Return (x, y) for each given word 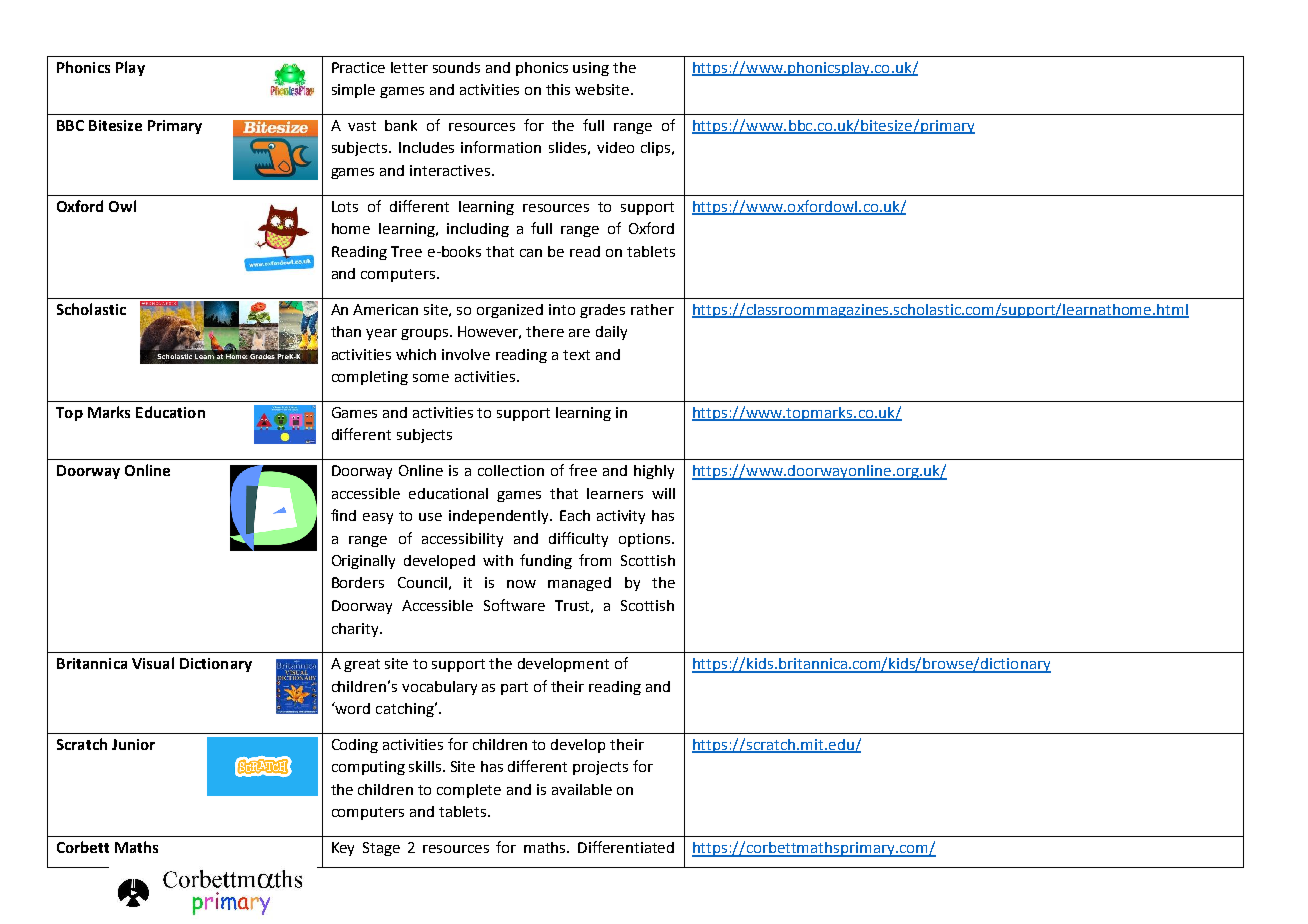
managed (579, 584)
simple (353, 91)
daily (611, 333)
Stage (381, 849)
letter (409, 67)
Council (422, 582)
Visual (153, 663)
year (381, 334)
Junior (133, 744)
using (591, 69)
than (346, 331)
